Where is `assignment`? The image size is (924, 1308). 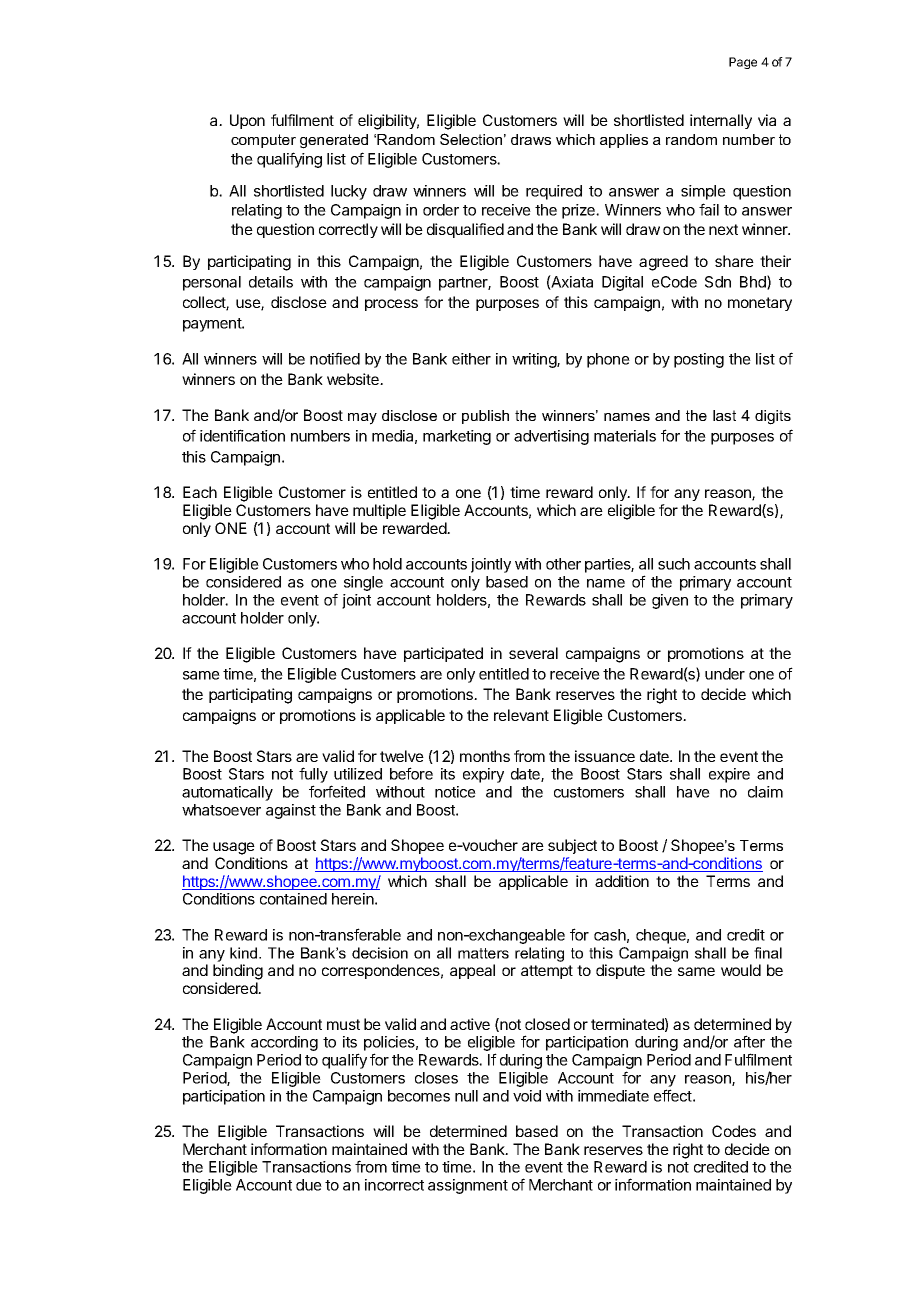 assignment is located at coordinates (468, 1186).
